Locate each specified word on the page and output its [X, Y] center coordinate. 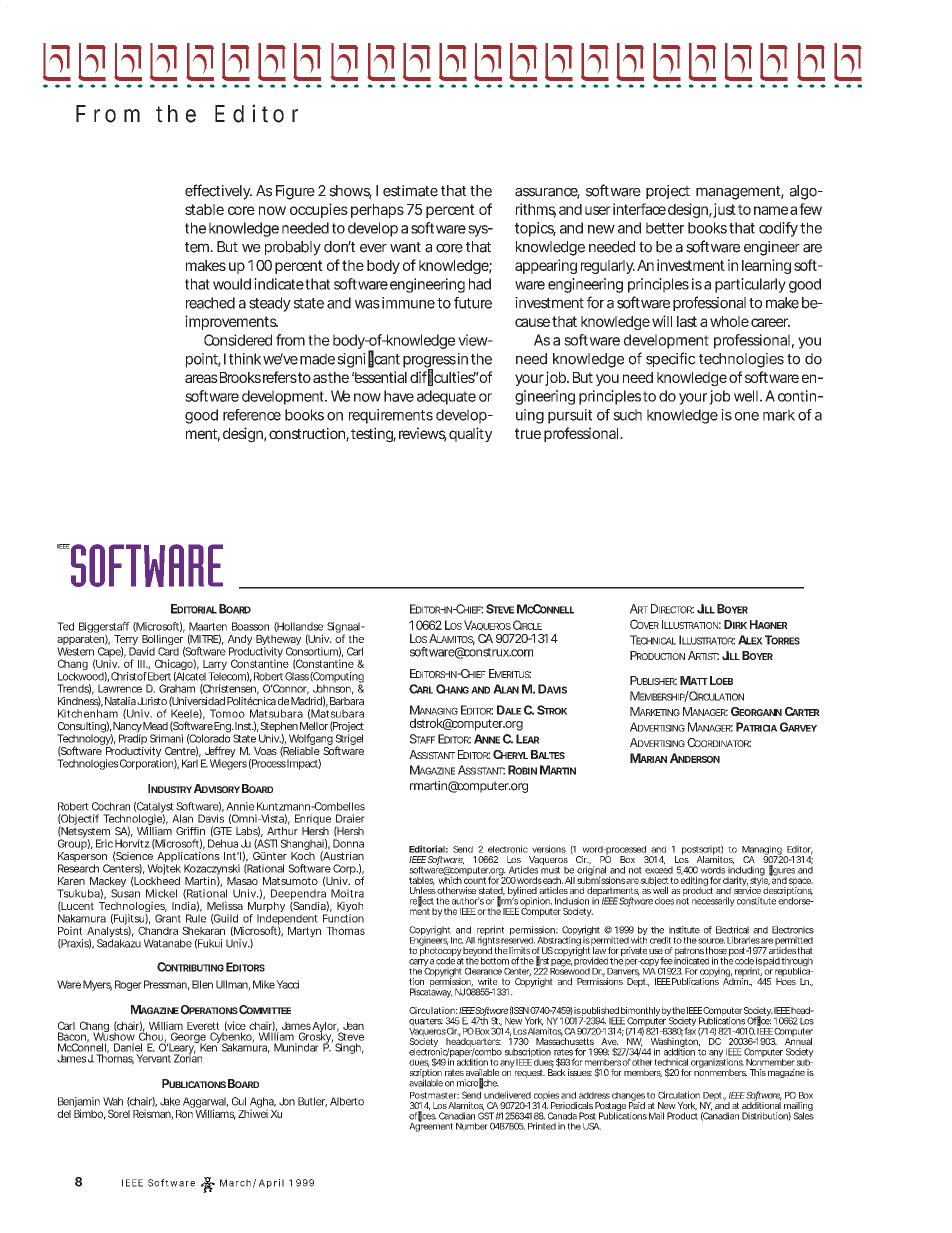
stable [204, 209]
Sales [803, 1115]
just [723, 210]
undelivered [507, 1095]
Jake [170, 1101]
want [405, 247]
